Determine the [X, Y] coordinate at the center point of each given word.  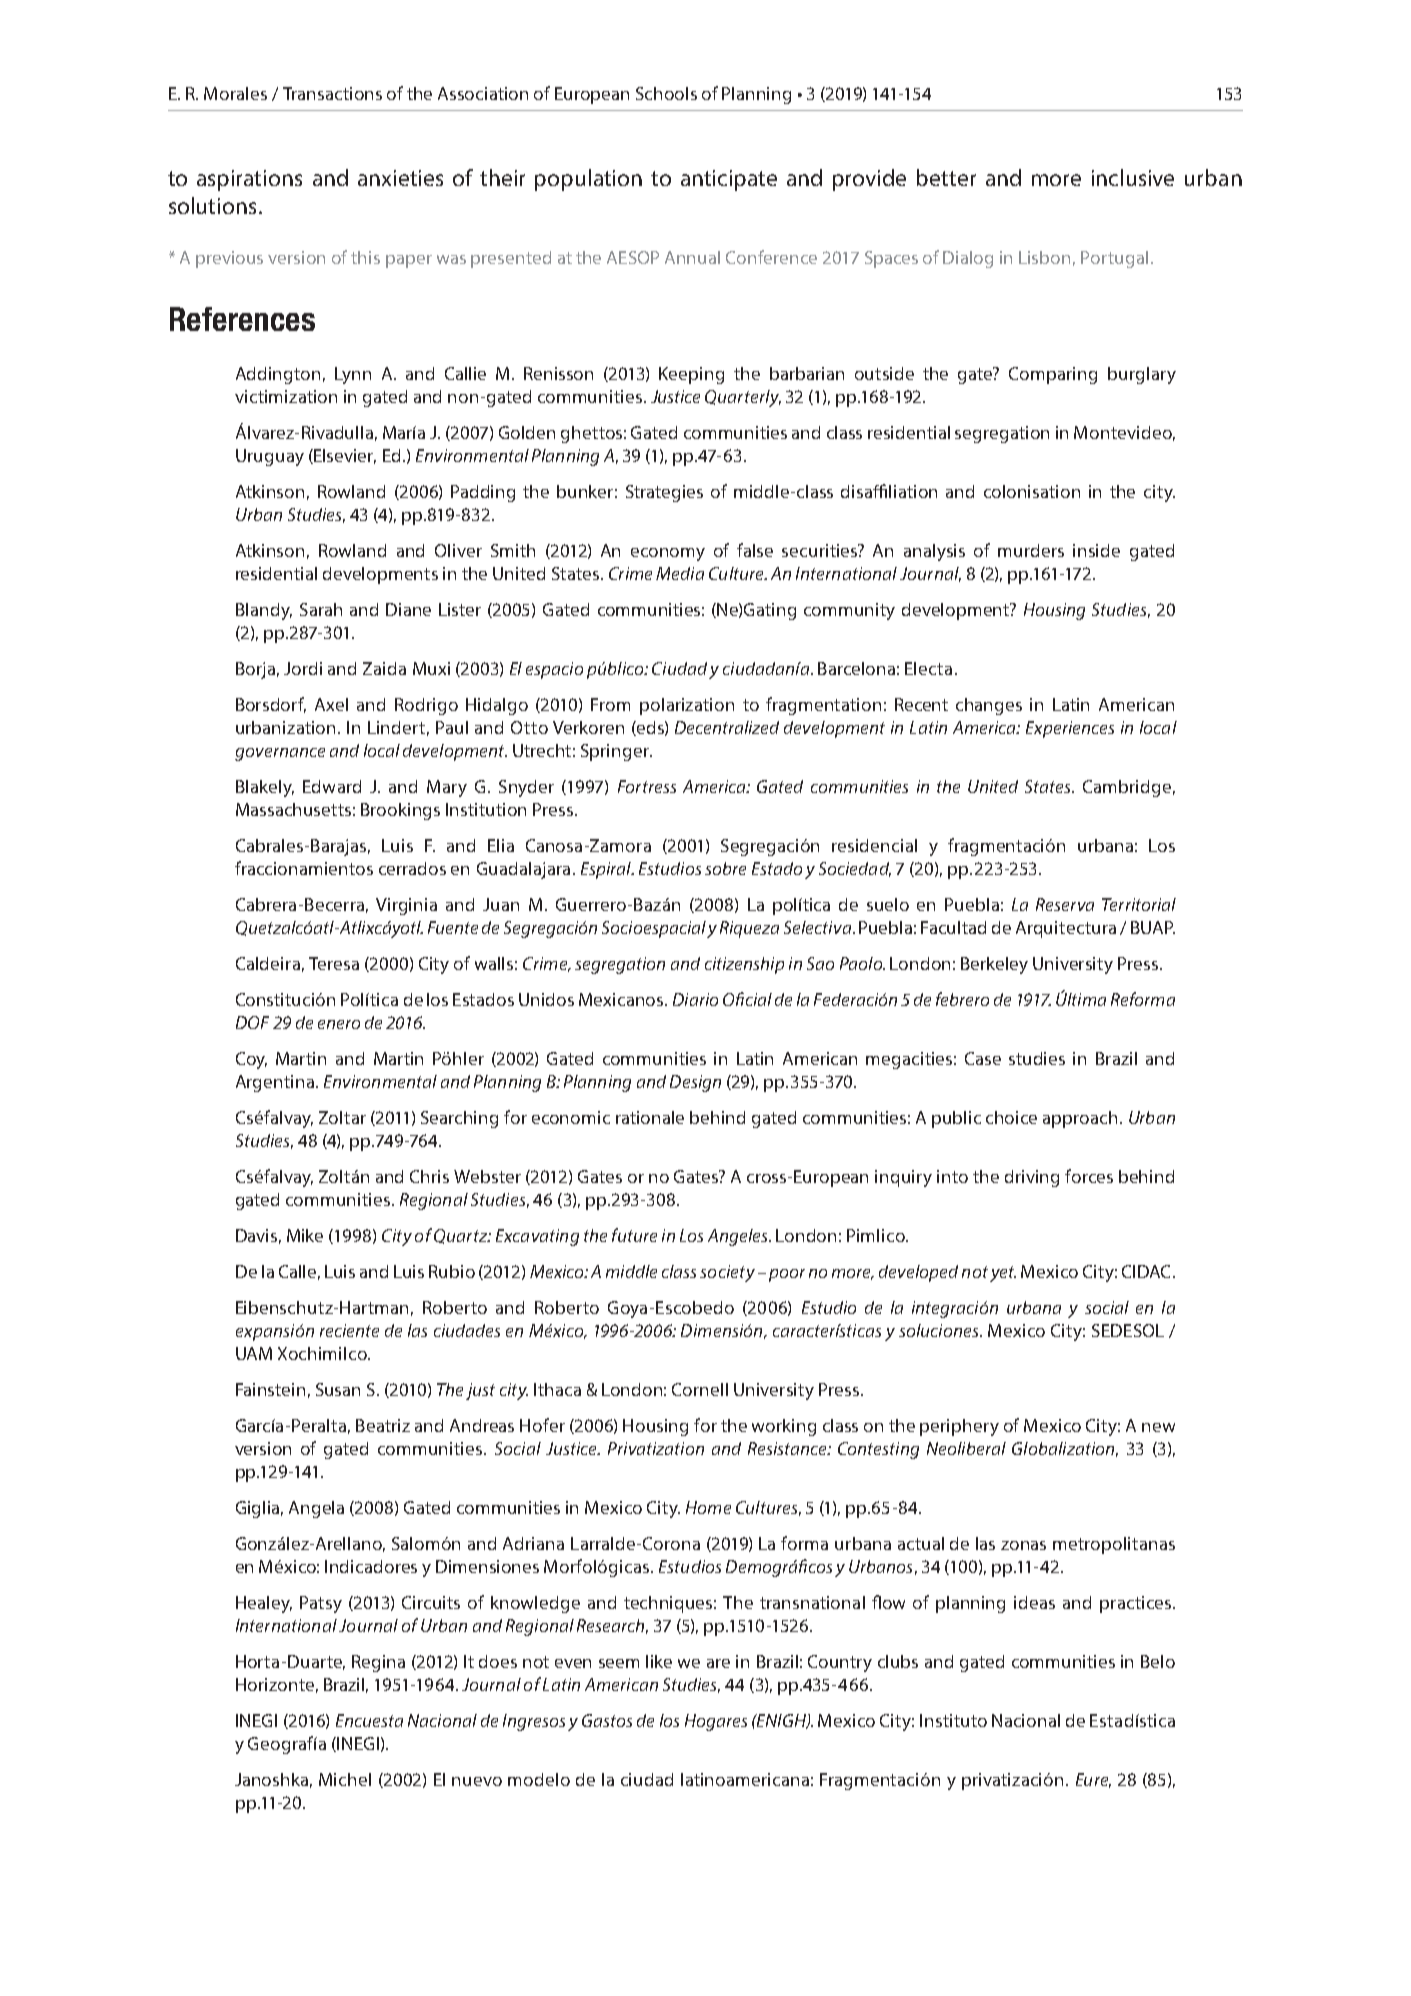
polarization [687, 706]
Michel [345, 1779]
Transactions [332, 93]
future [634, 1235]
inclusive [1133, 177]
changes [989, 706]
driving [1032, 1178]
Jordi [303, 668]
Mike [305, 1235]
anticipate [729, 180]
